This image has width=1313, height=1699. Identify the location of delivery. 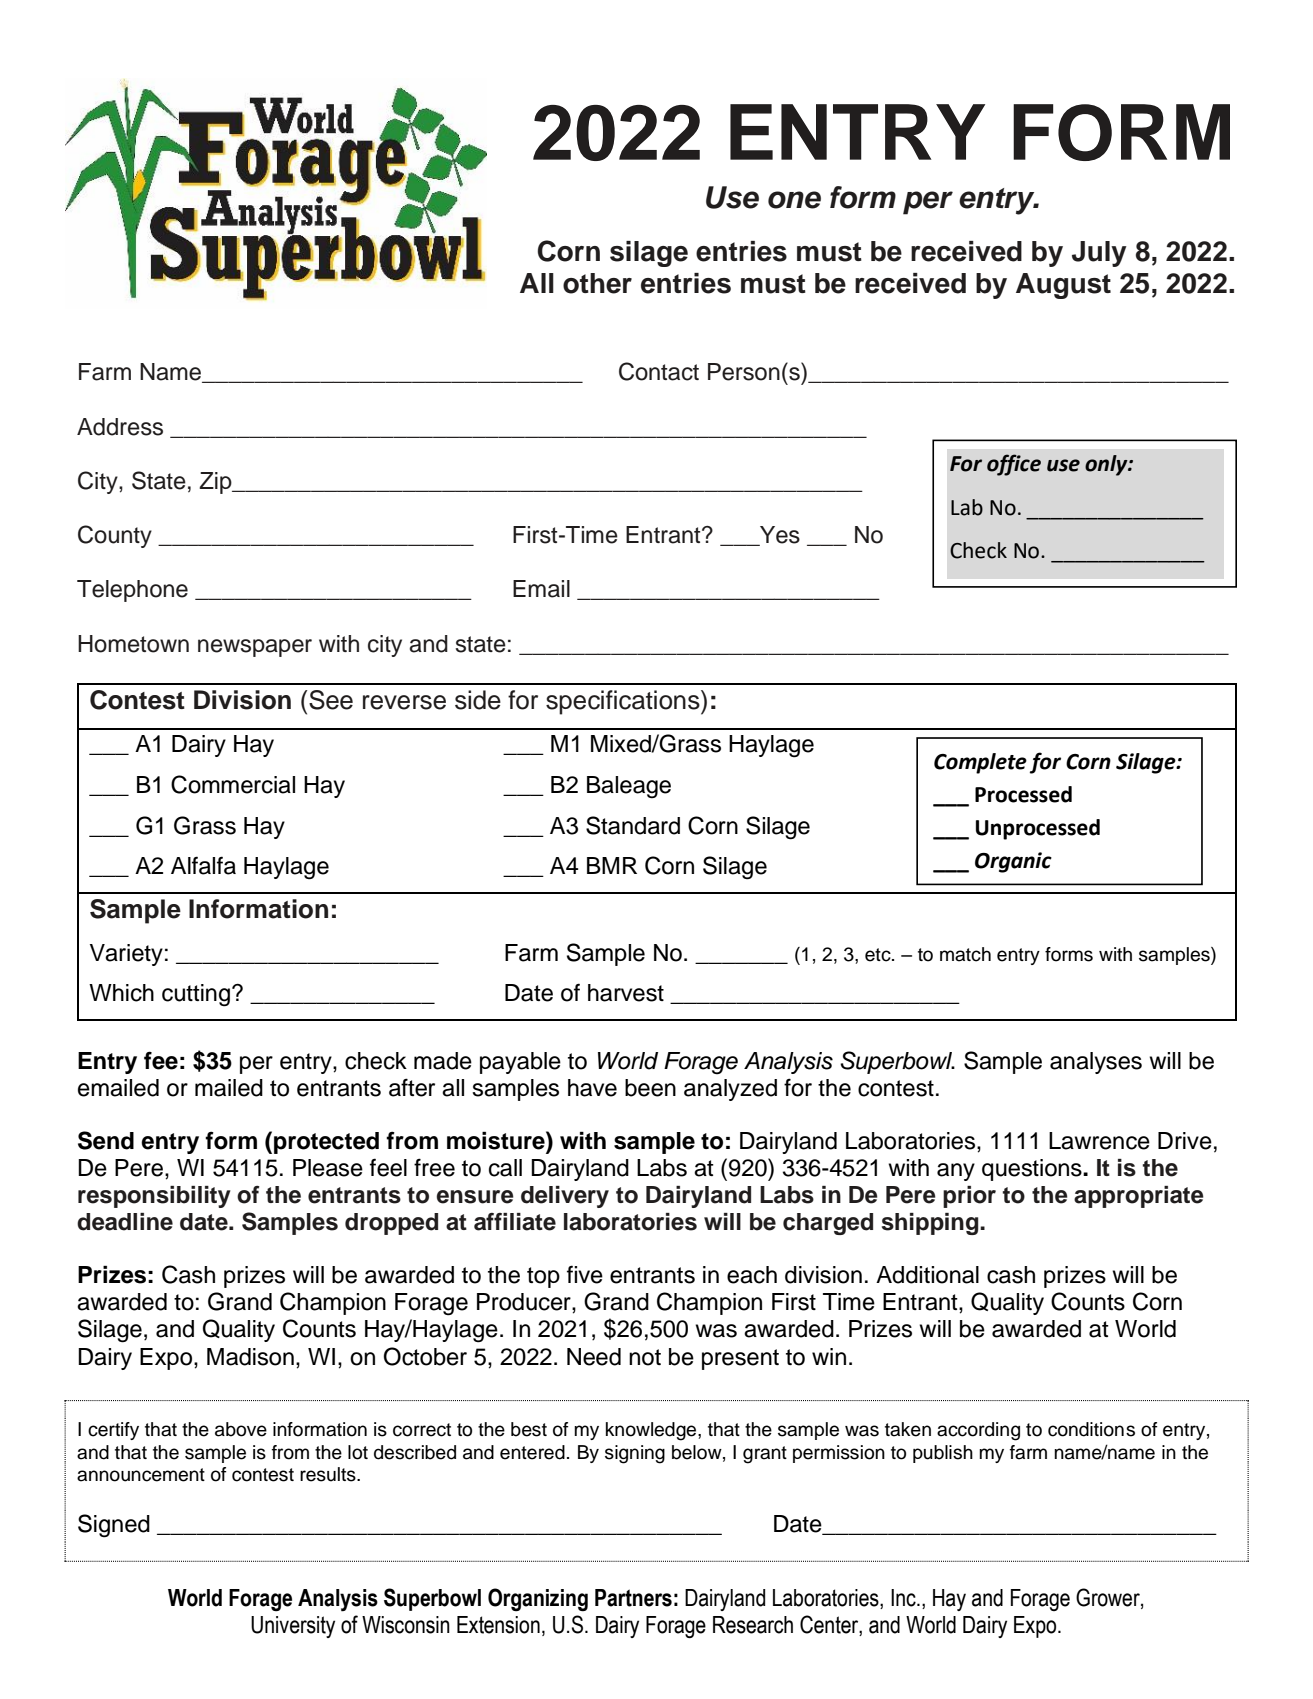
(565, 1197).
